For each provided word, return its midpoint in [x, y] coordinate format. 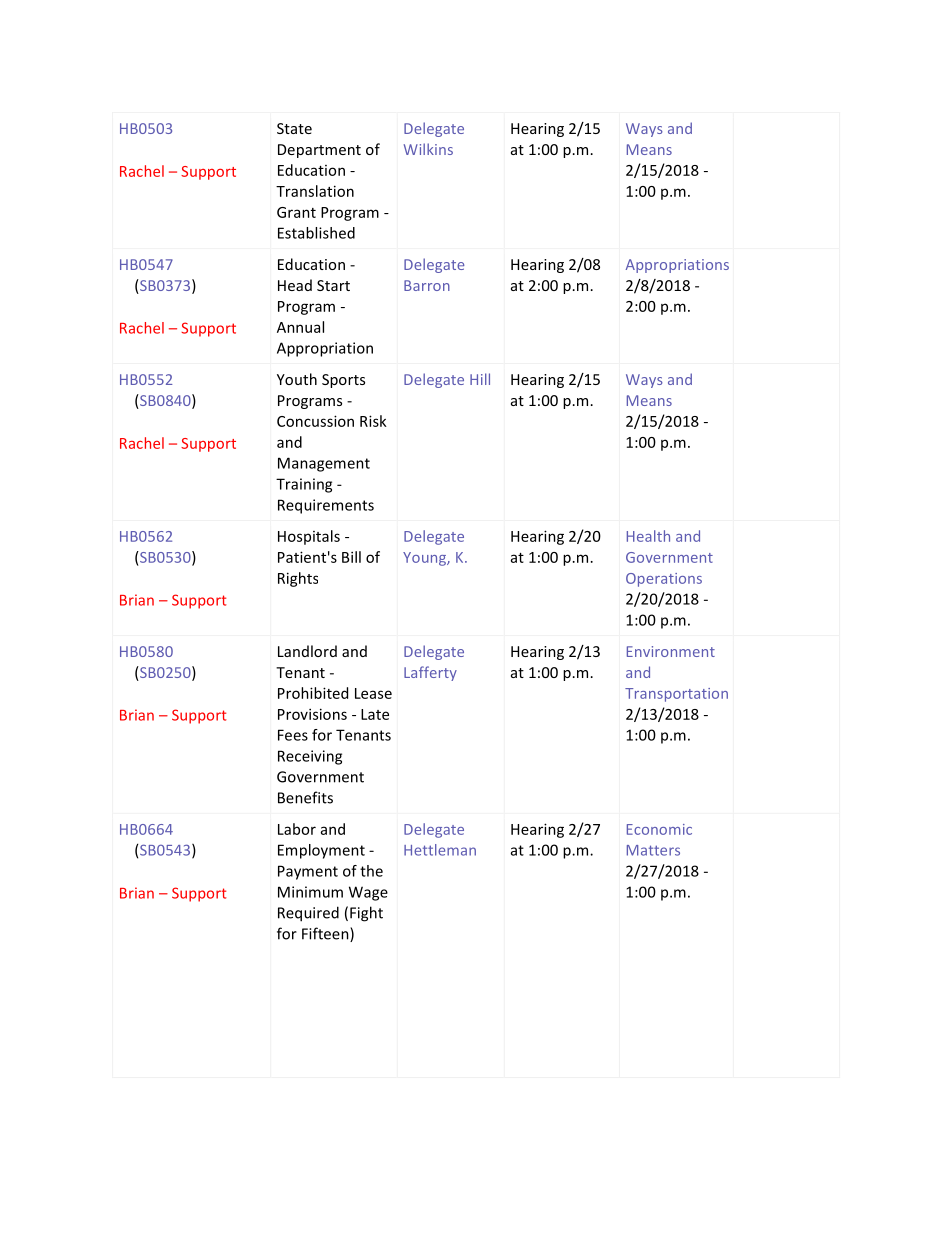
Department [319, 151]
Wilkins [428, 149]
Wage [368, 893]
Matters [653, 850]
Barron [427, 285]
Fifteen [326, 934]
